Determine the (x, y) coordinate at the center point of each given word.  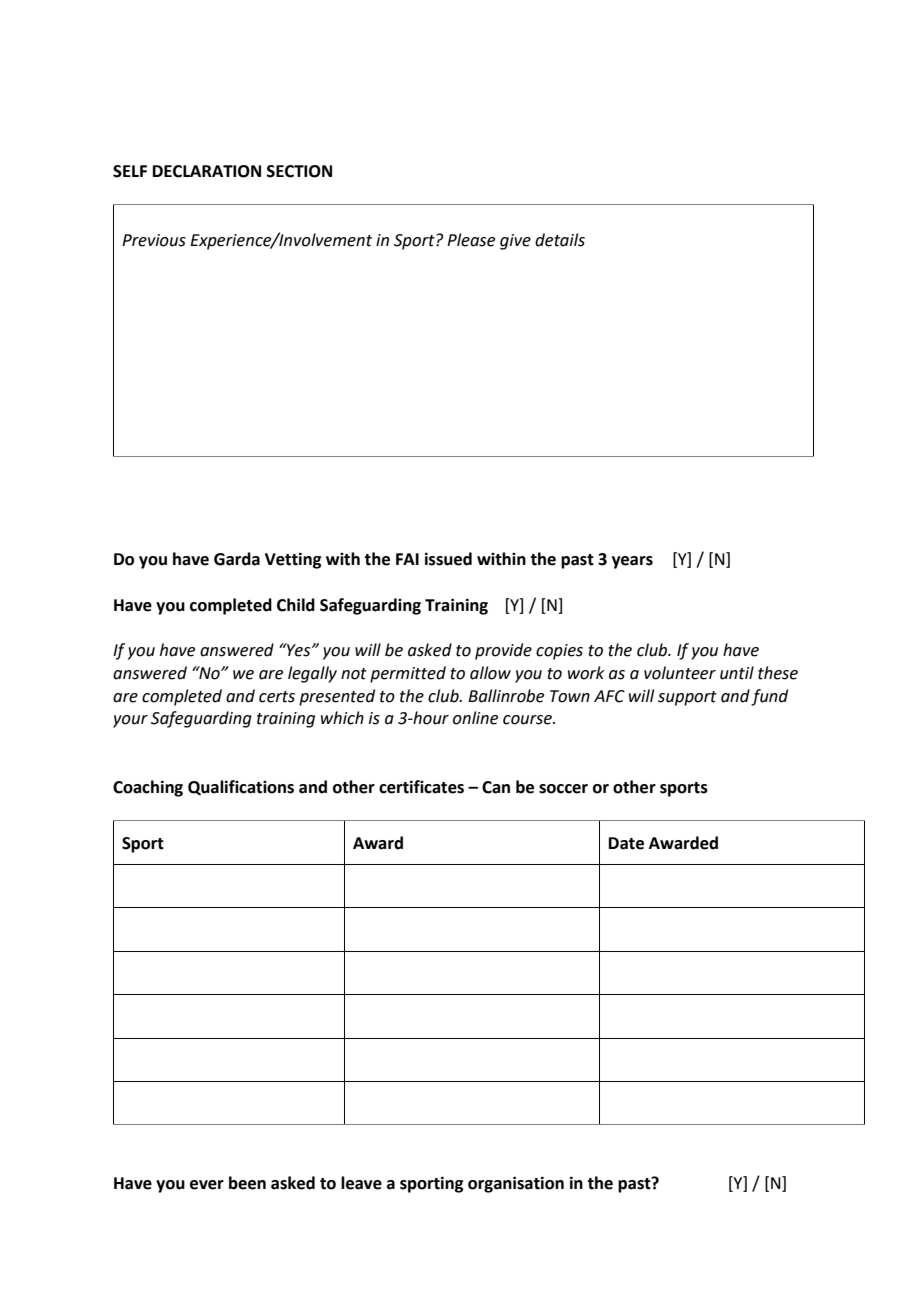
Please (471, 240)
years (632, 562)
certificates (421, 787)
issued (448, 559)
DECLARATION (207, 171)
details (560, 240)
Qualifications (241, 787)
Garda (237, 559)
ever (207, 1185)
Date (626, 843)
